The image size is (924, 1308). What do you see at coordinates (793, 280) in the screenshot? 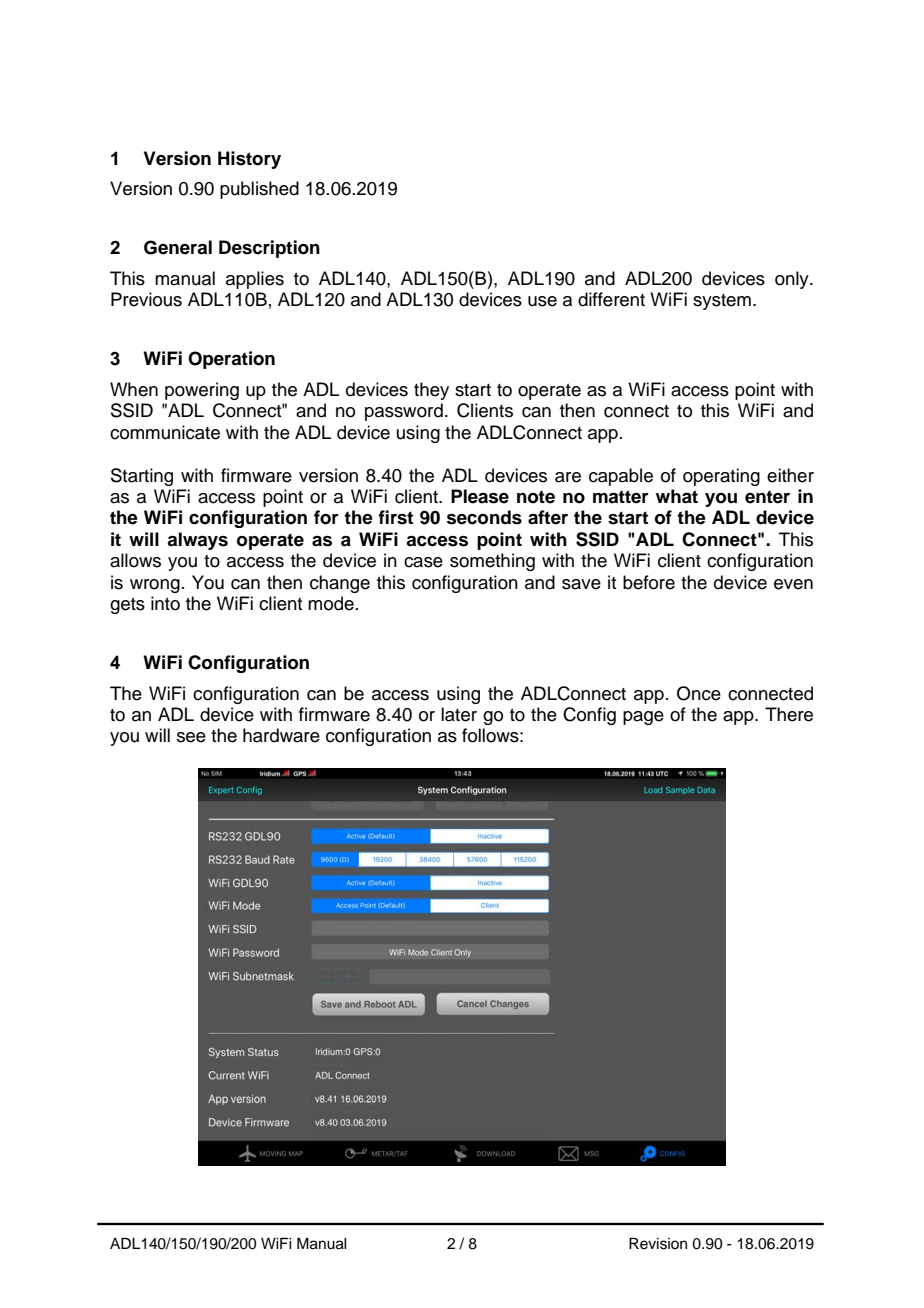
I see `only` at bounding box center [793, 280].
